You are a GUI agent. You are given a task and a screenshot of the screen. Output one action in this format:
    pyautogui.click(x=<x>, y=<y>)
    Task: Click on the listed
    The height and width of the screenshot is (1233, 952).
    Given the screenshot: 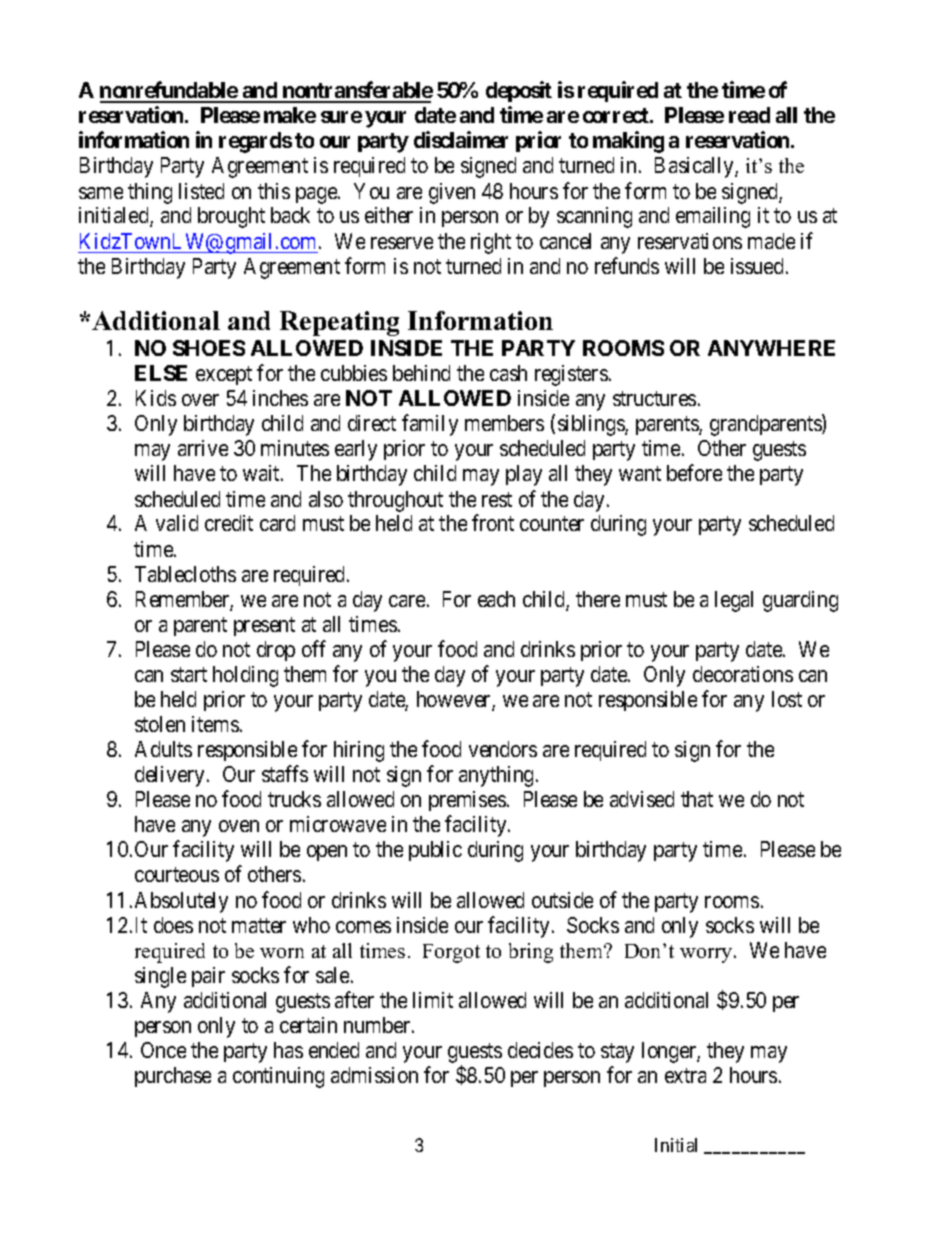 What is the action you would take?
    pyautogui.click(x=201, y=191)
